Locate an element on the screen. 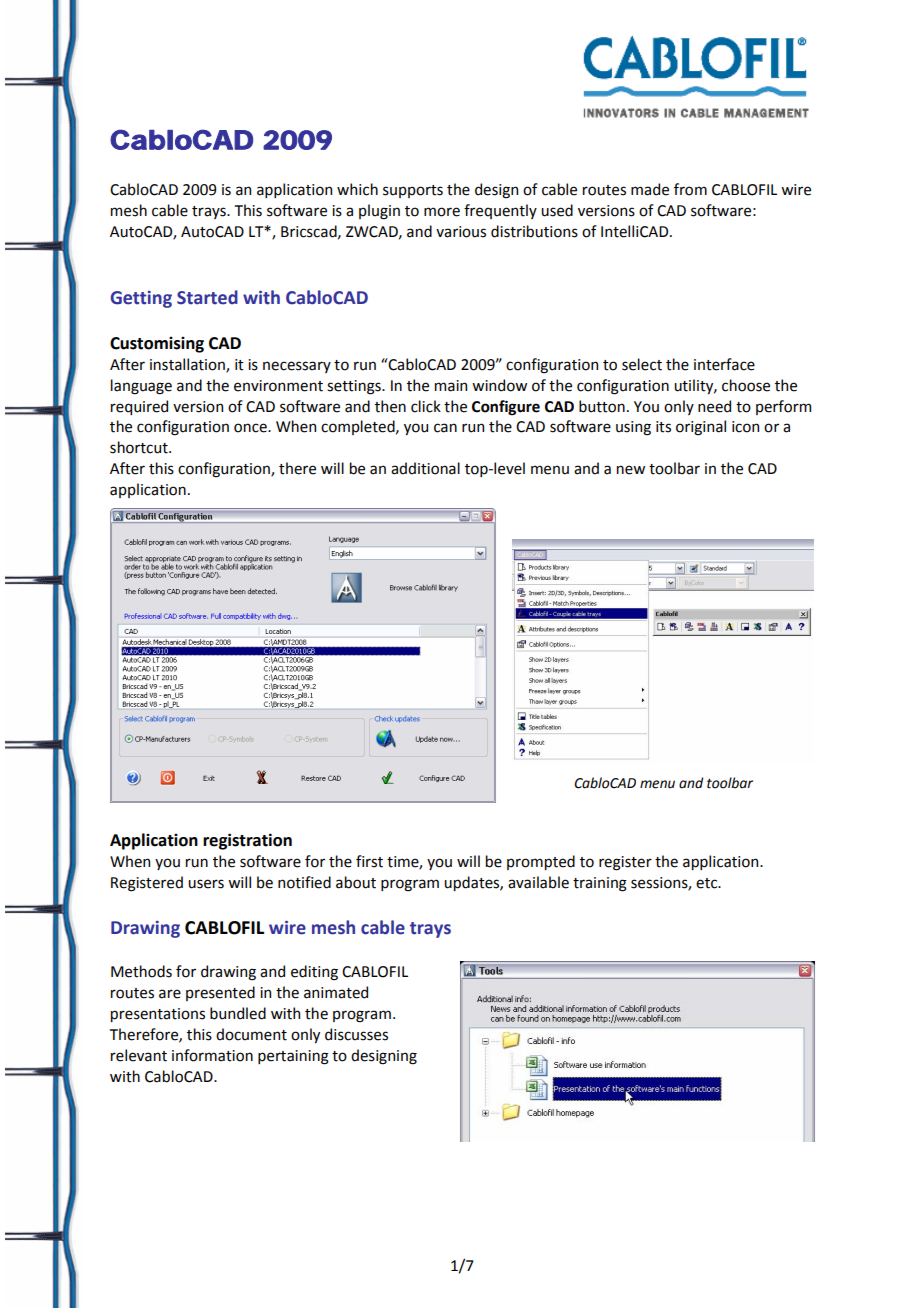 The height and width of the screenshot is (1308, 924). bundled is located at coordinates (238, 1013).
